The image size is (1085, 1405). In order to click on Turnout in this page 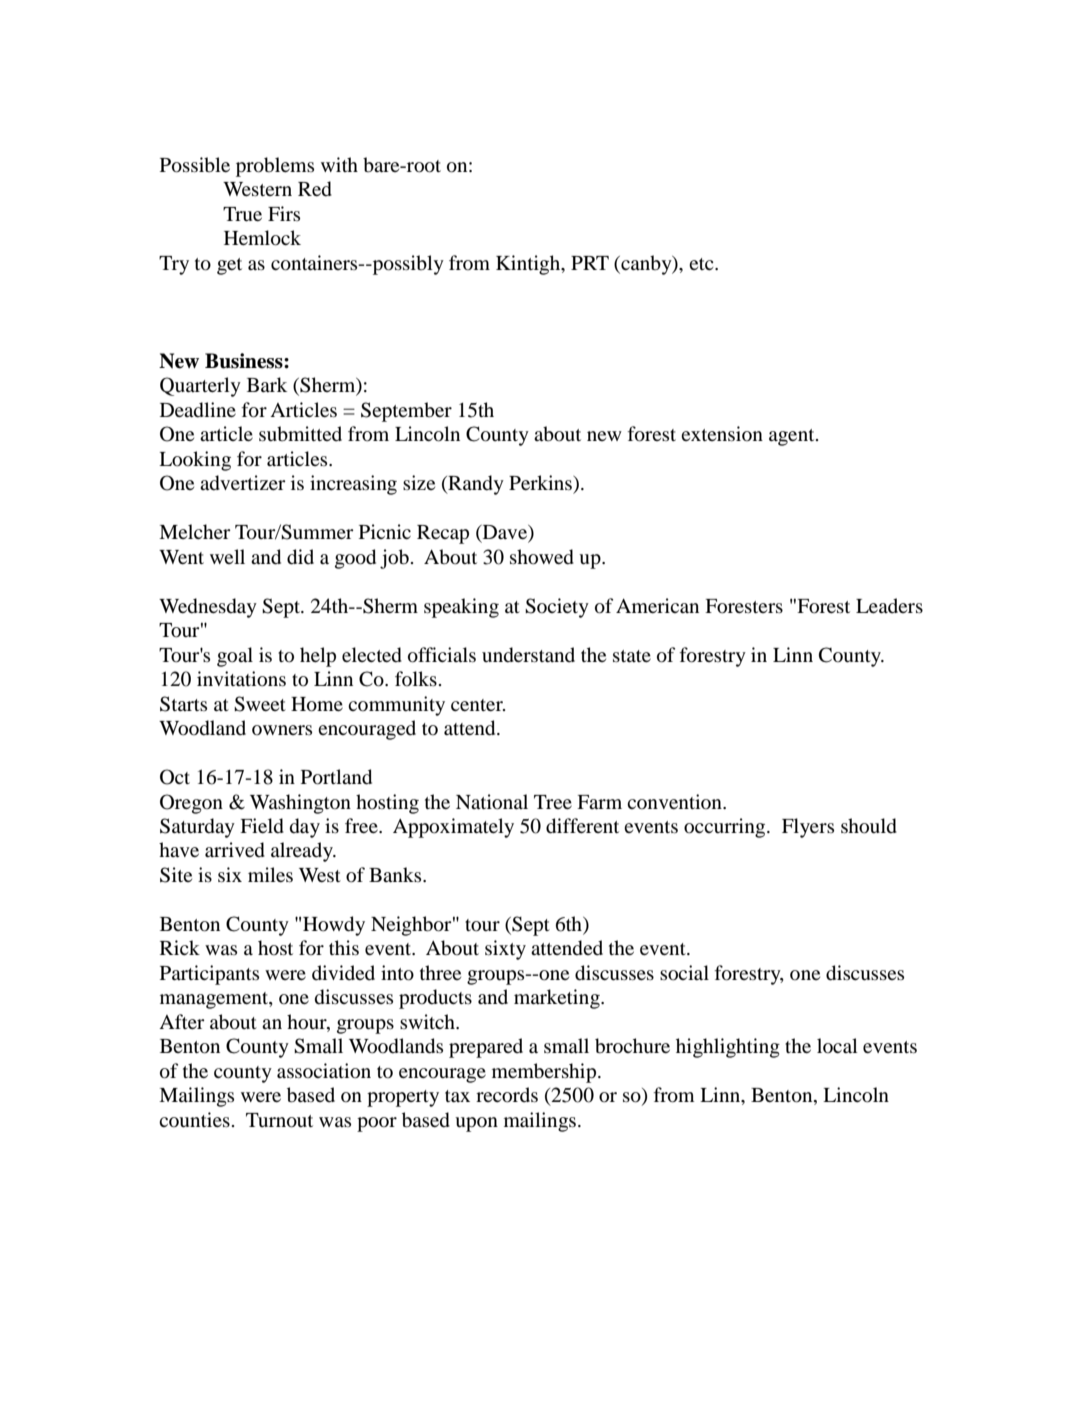, I will do `click(279, 1120)`.
